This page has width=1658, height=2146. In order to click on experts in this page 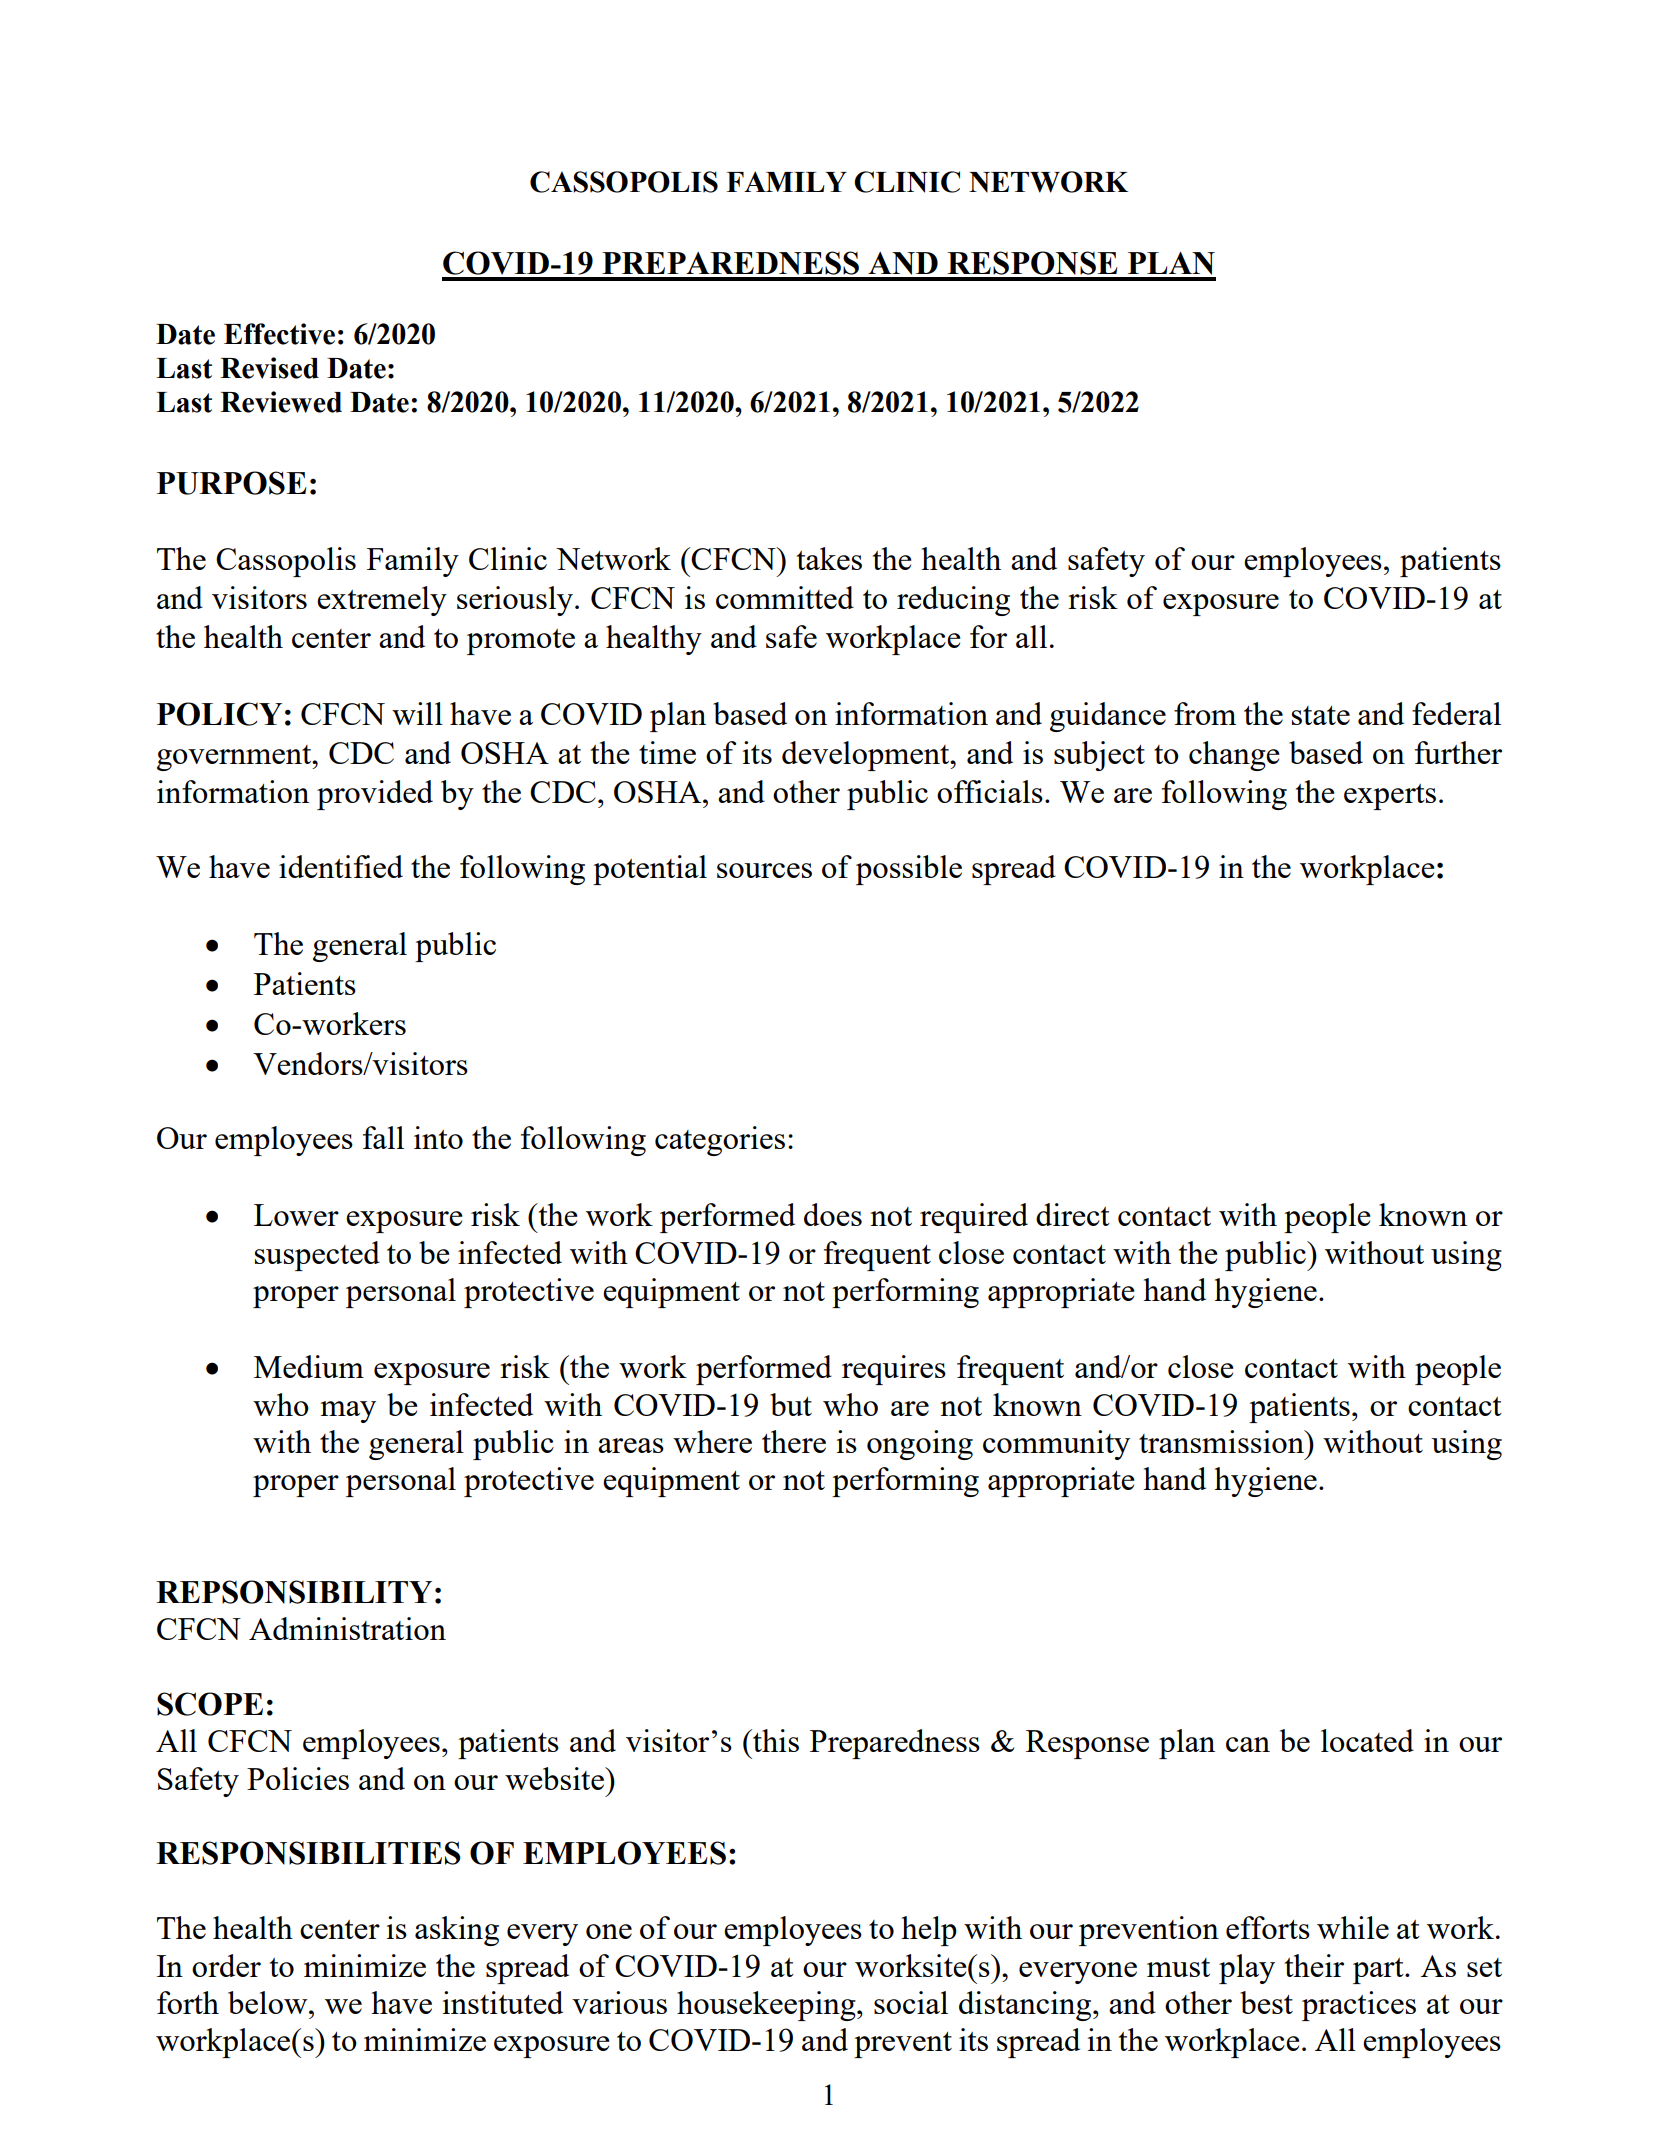, I will do `click(1390, 797)`.
